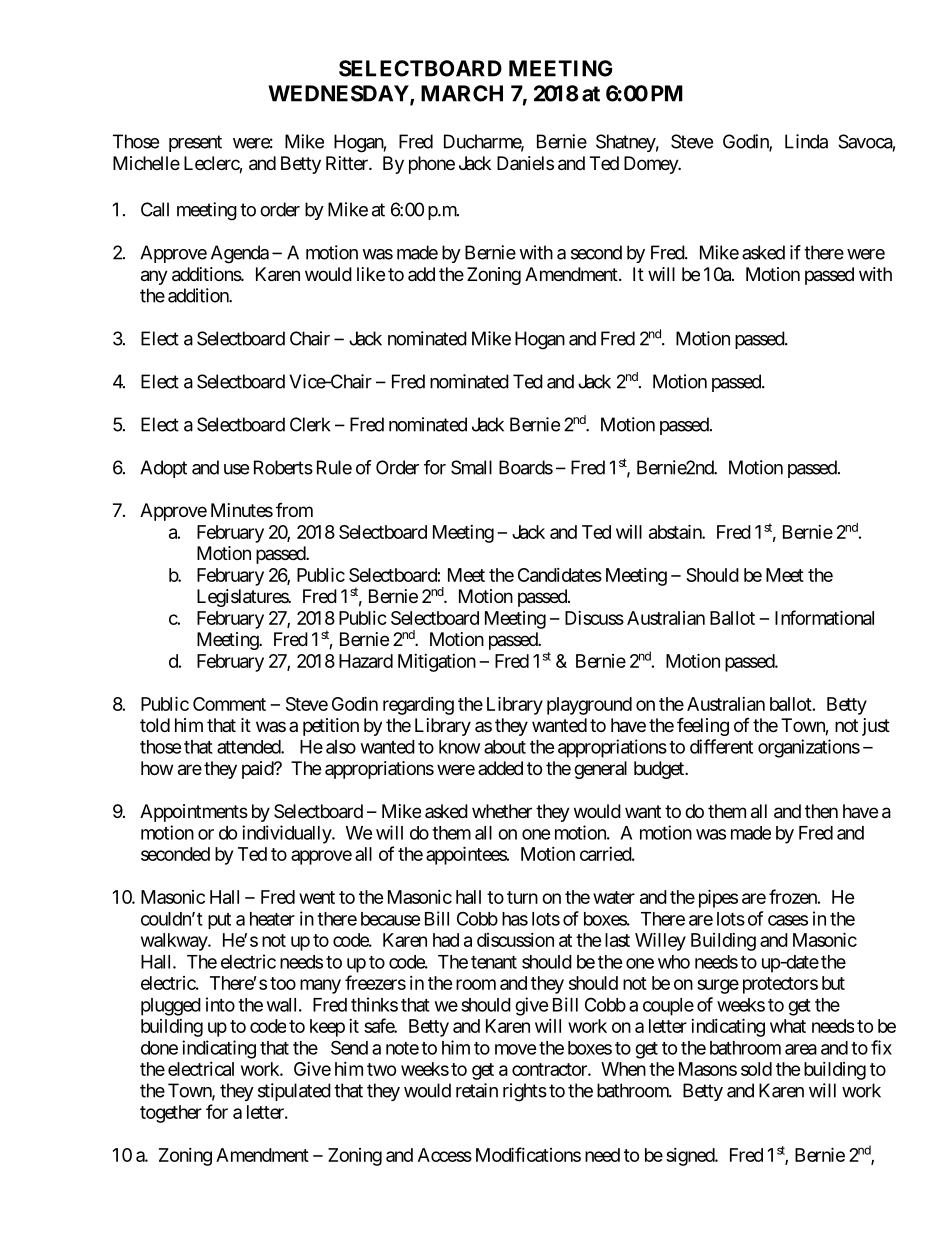 This screenshot has width=952, height=1233. Describe the element at coordinates (240, 254) in the screenshot. I see `Agenda` at that location.
